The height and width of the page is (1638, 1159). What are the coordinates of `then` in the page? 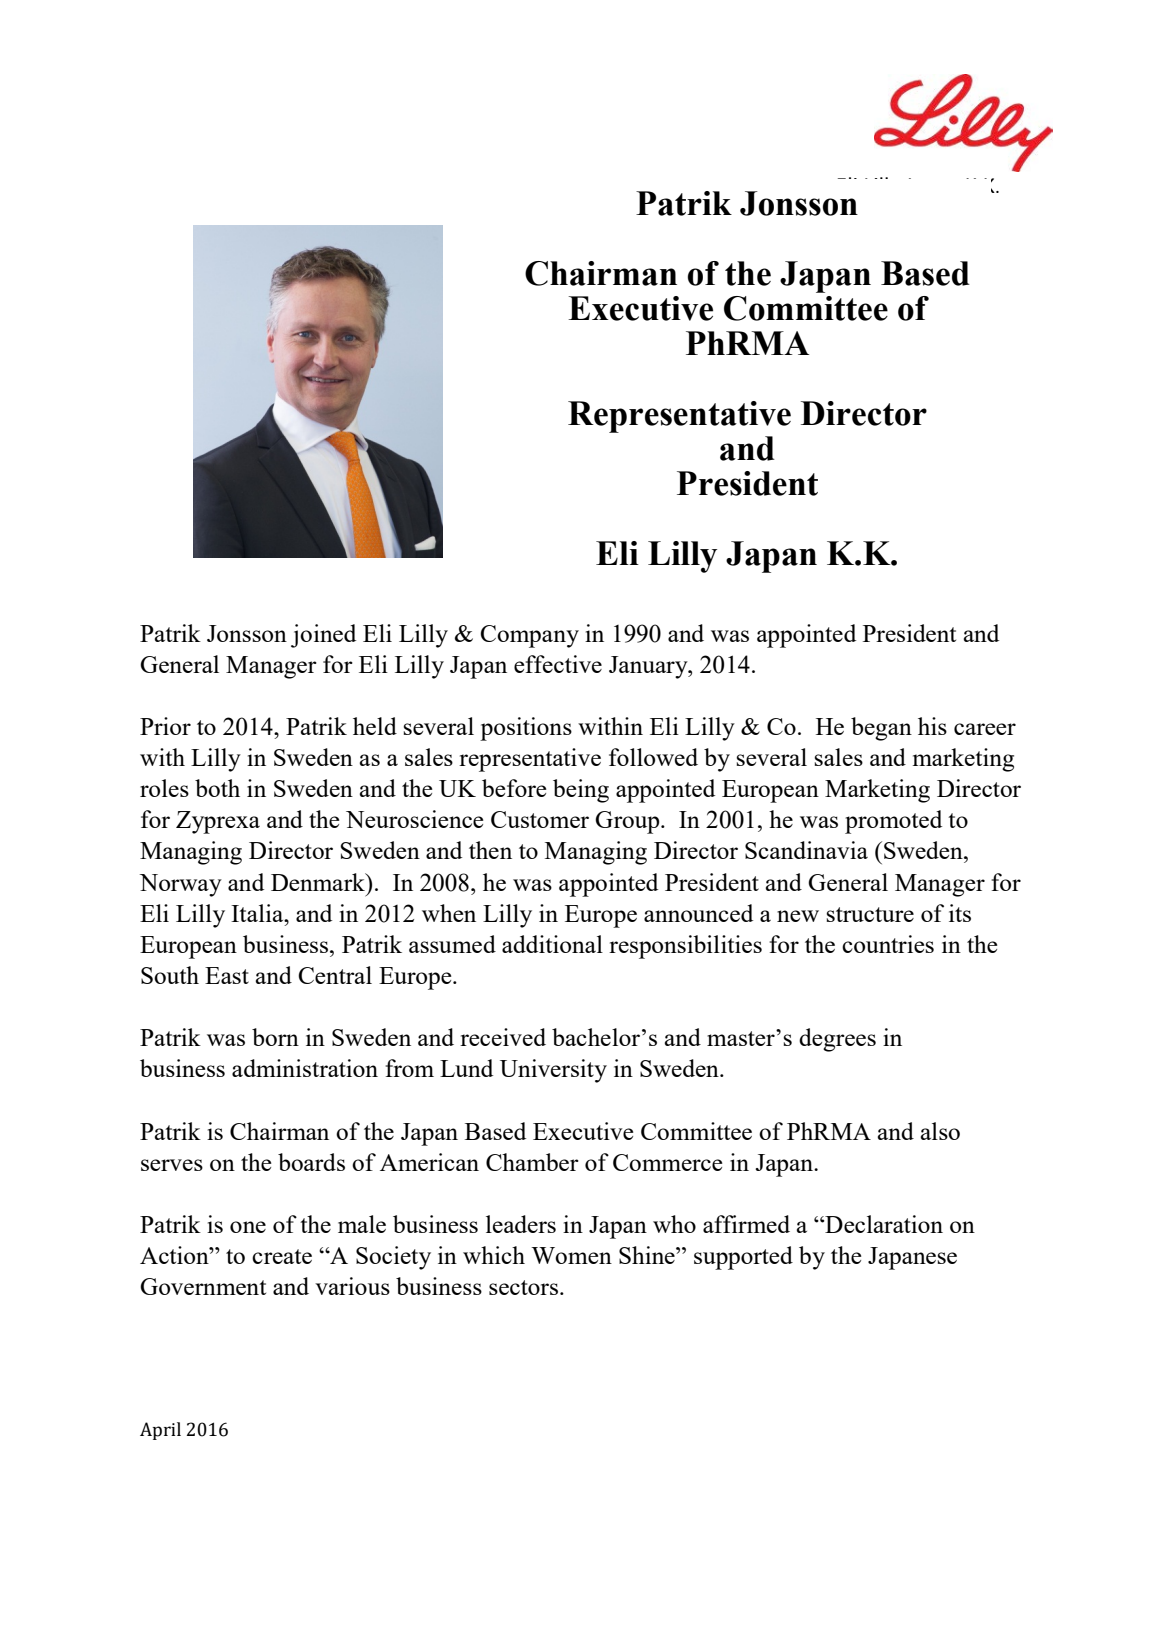 It's located at (490, 850).
